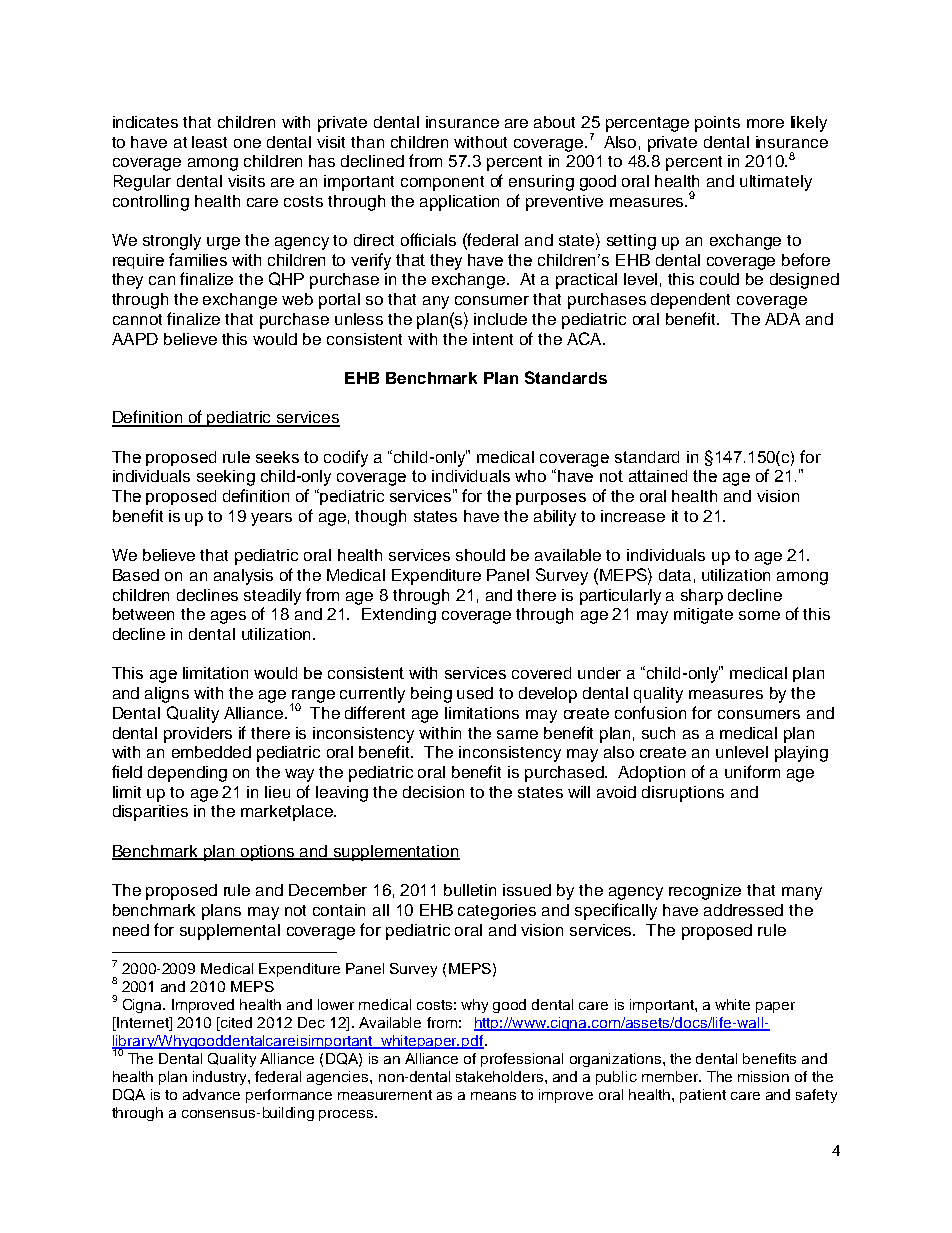 This screenshot has height=1233, width=952. I want to click on bulletin, so click(470, 890).
